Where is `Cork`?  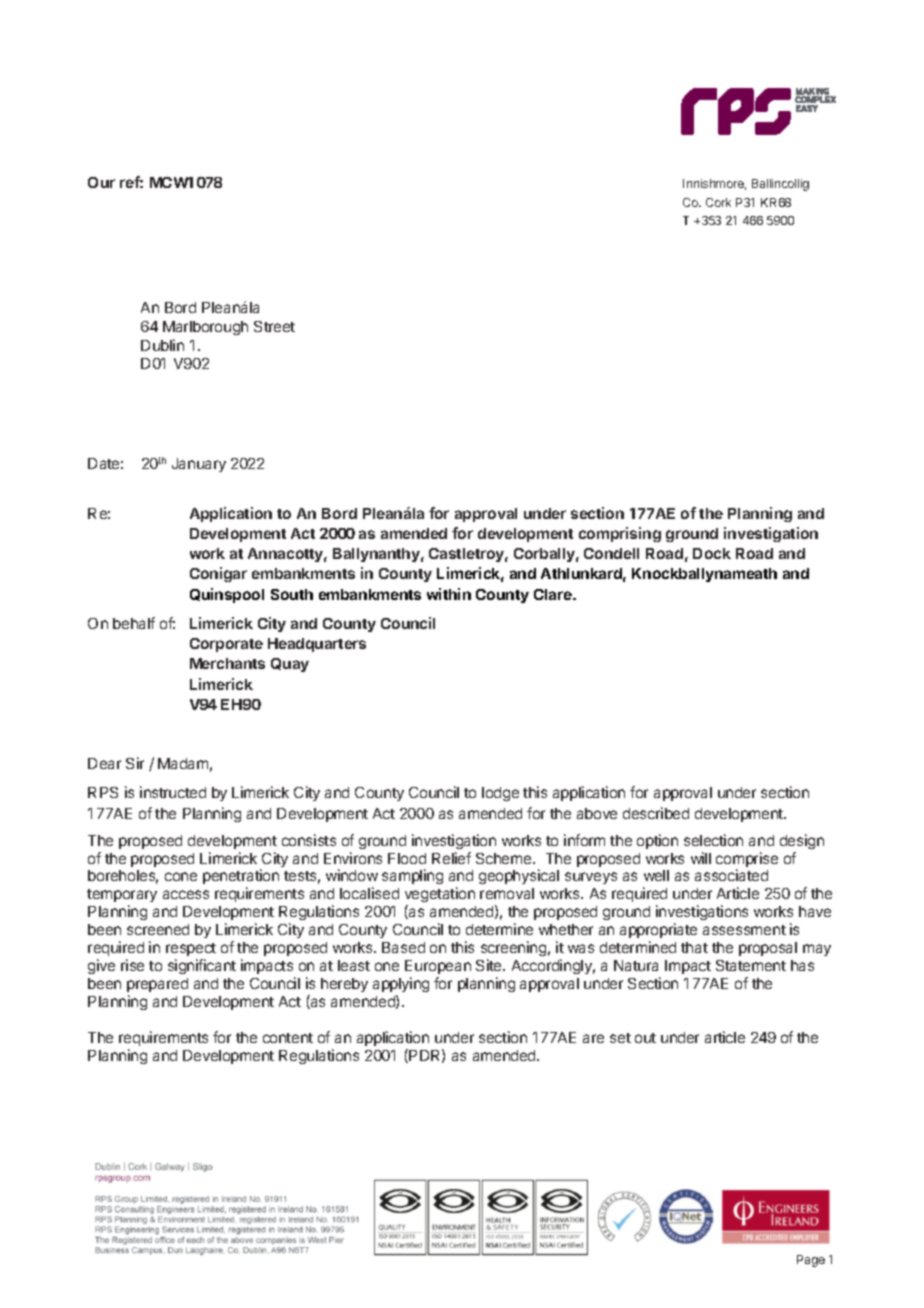
Cork is located at coordinates (718, 202).
